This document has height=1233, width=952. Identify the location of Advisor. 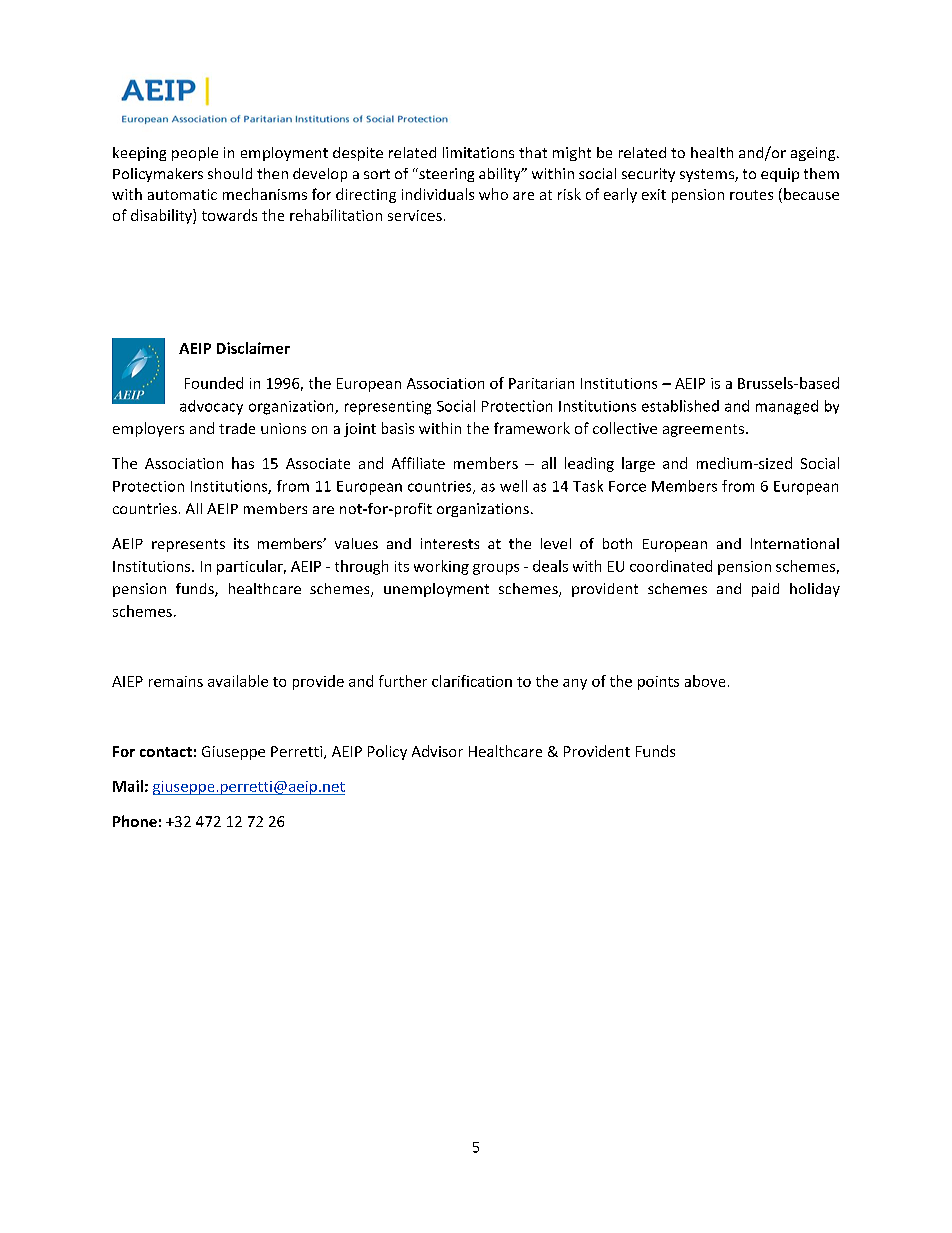
(437, 751).
